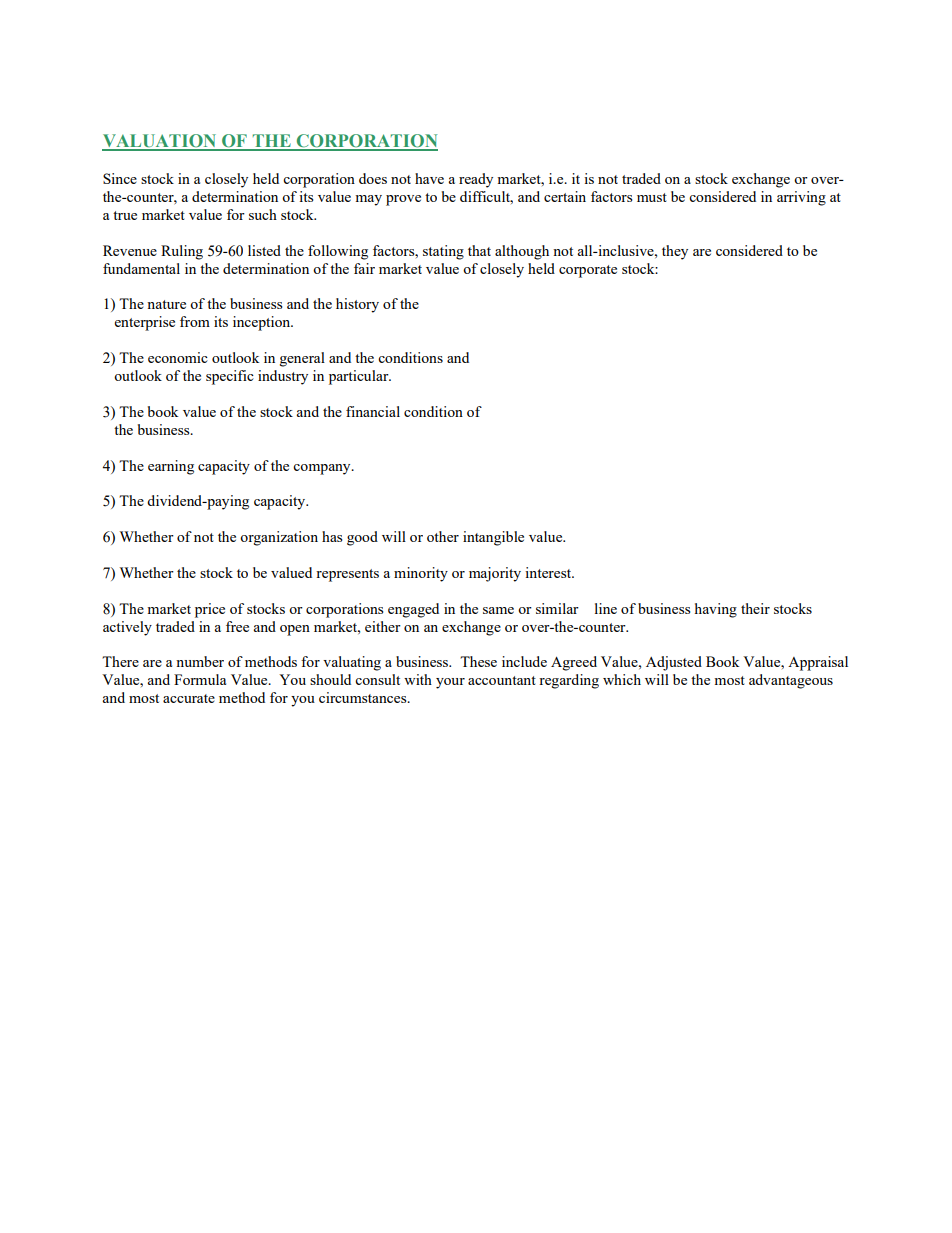 The image size is (952, 1233). What do you see at coordinates (476, 180) in the screenshot?
I see `ready` at bounding box center [476, 180].
